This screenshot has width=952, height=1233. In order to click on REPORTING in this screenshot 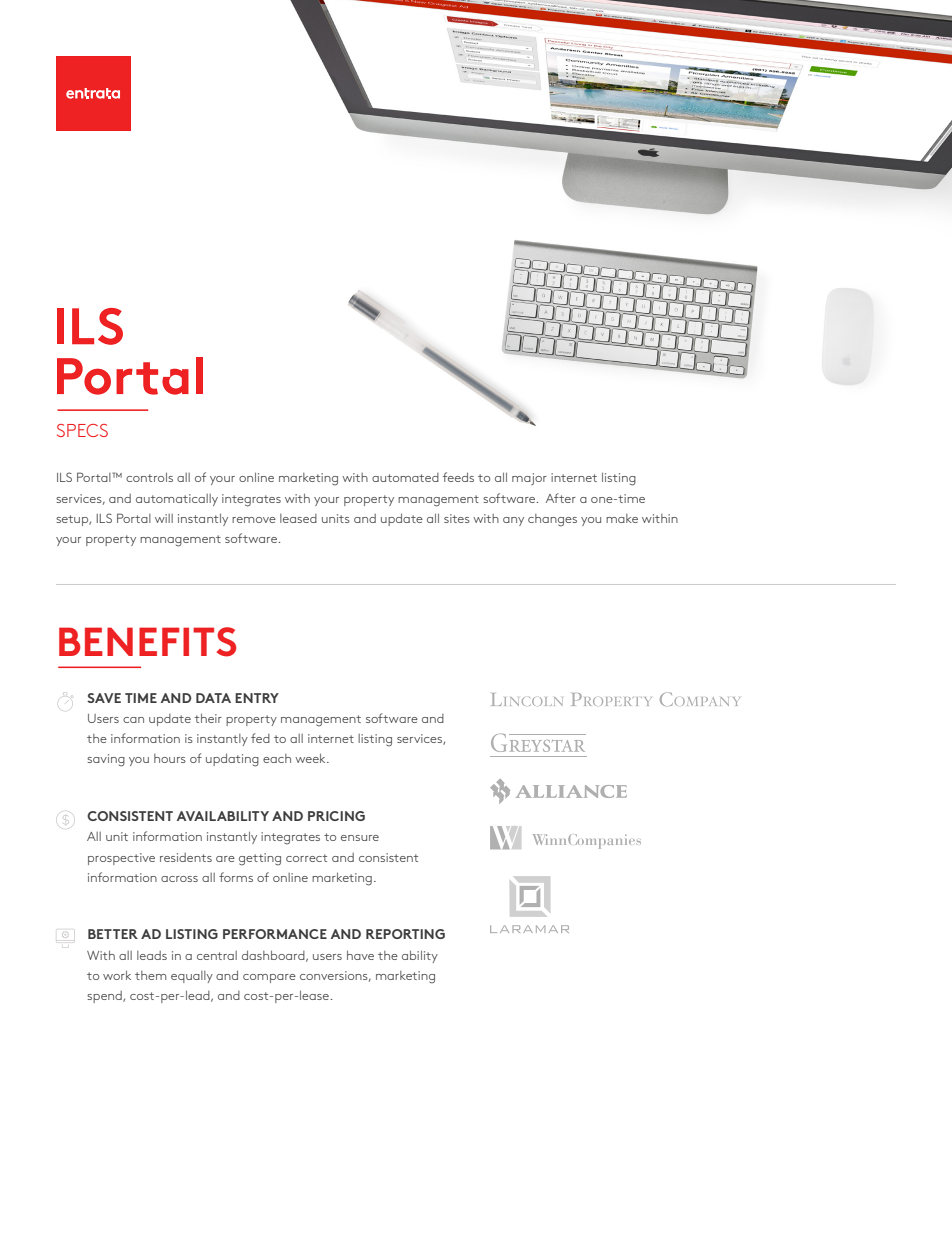, I will do `click(405, 934)`.
